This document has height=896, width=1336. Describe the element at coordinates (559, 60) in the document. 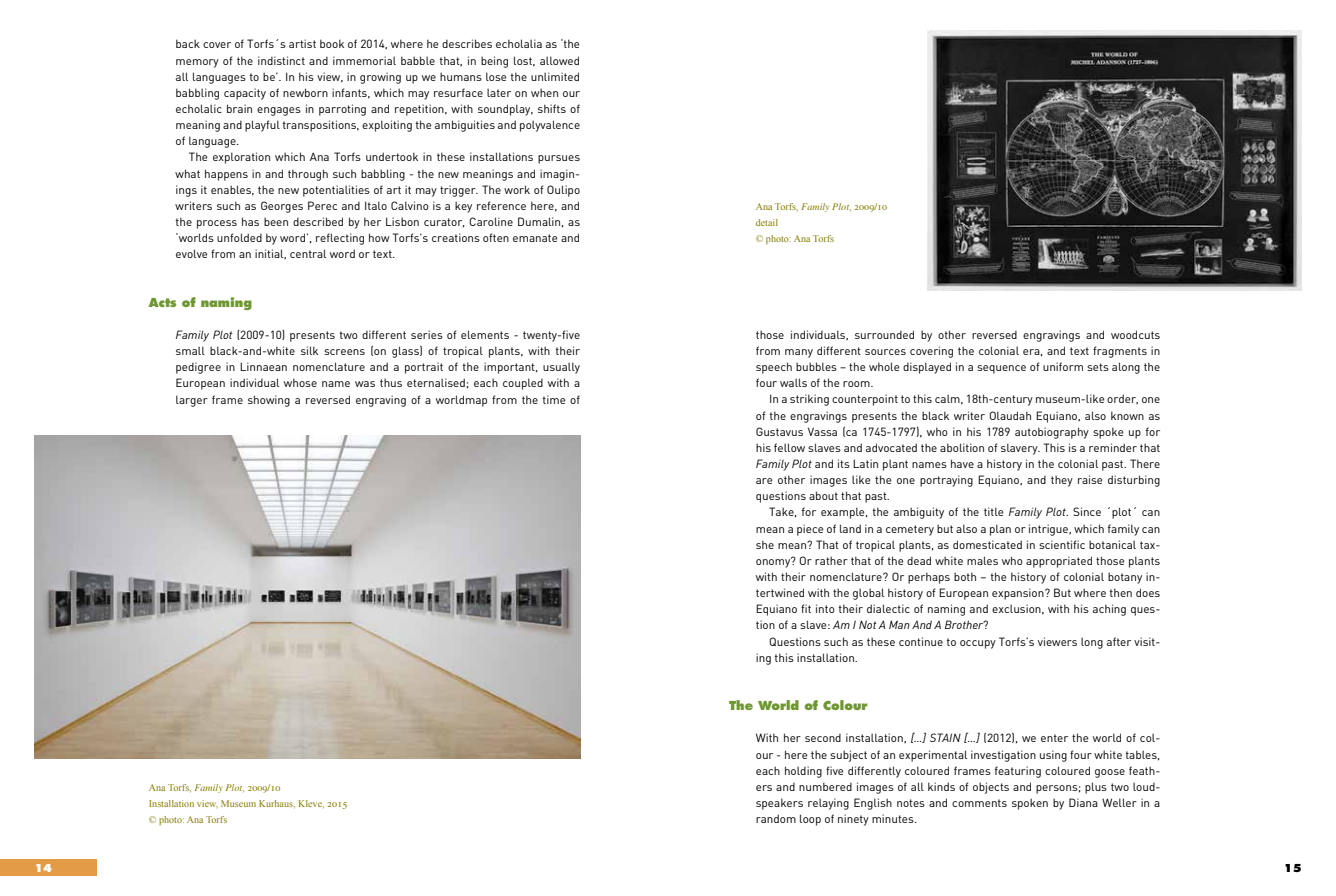

I see `allowed` at that location.
